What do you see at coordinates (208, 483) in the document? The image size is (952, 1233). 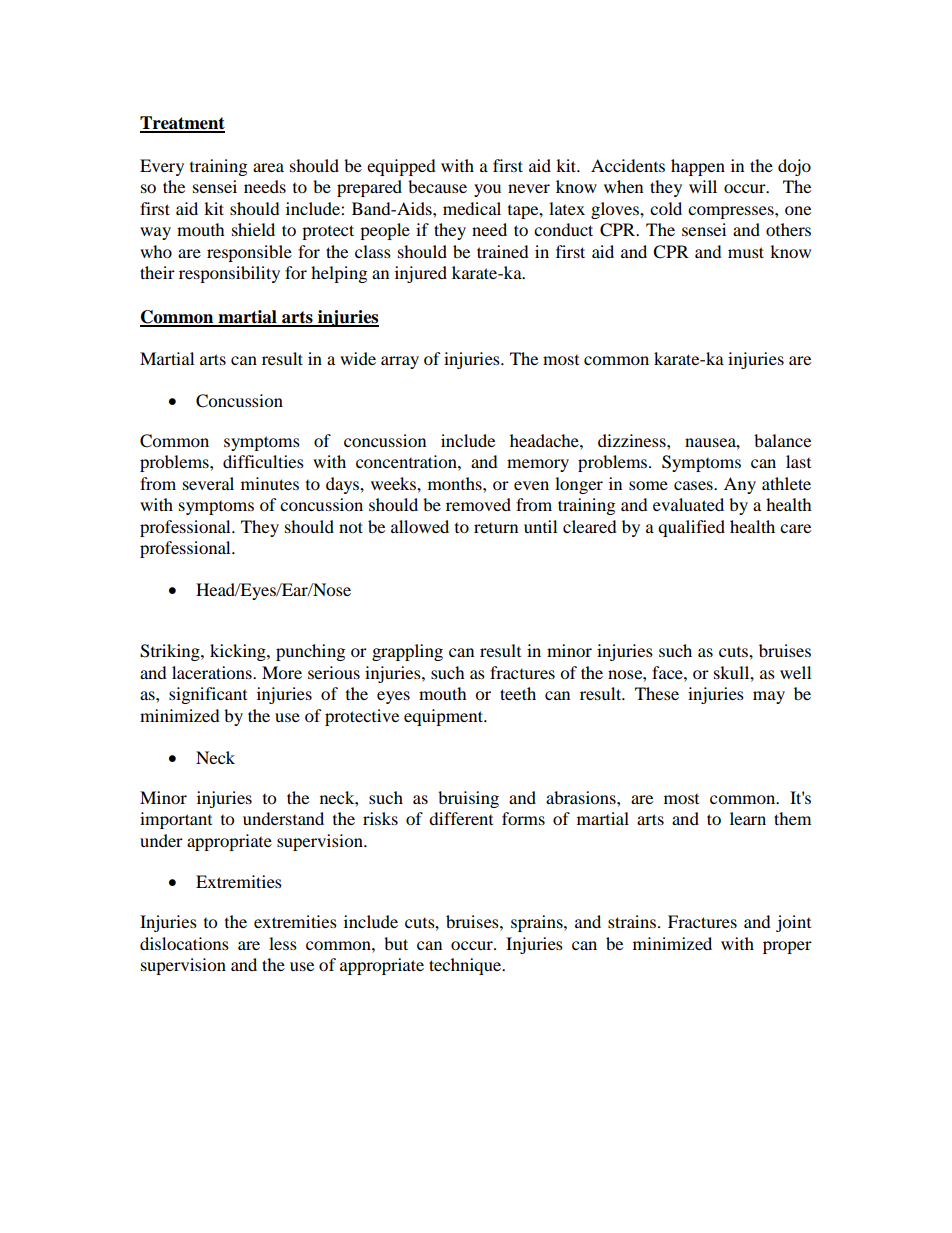 I see `several` at bounding box center [208, 483].
